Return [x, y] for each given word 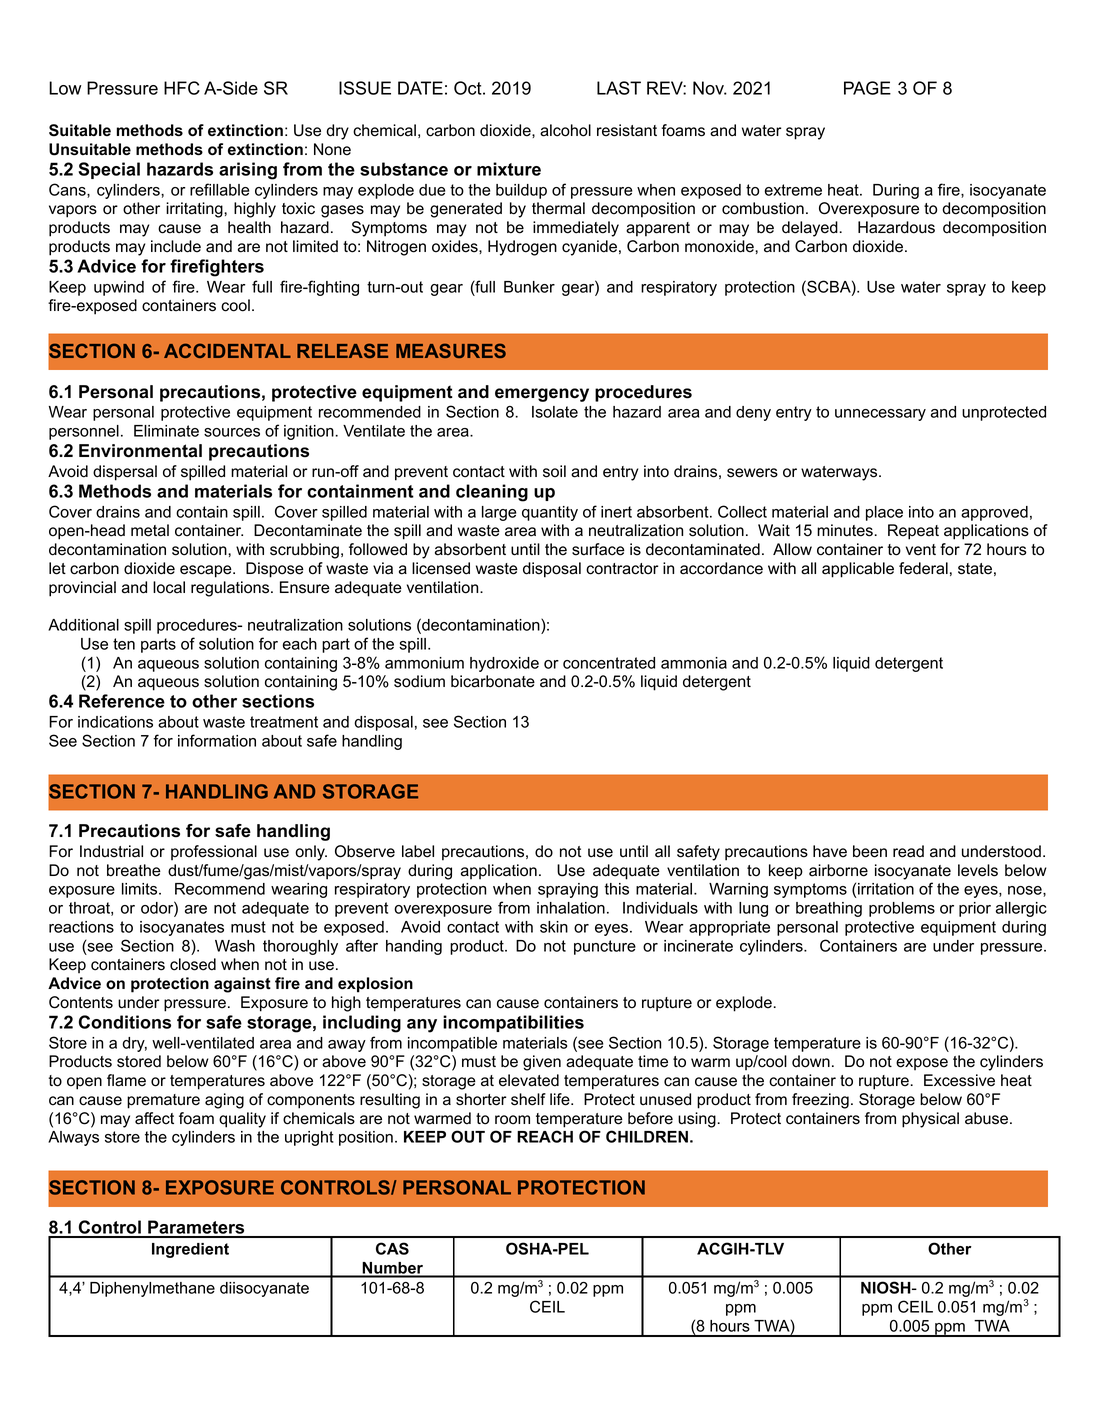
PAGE [867, 88]
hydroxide [504, 664]
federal [923, 568]
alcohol [565, 130]
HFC [182, 88]
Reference [122, 701]
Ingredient [190, 1250]
